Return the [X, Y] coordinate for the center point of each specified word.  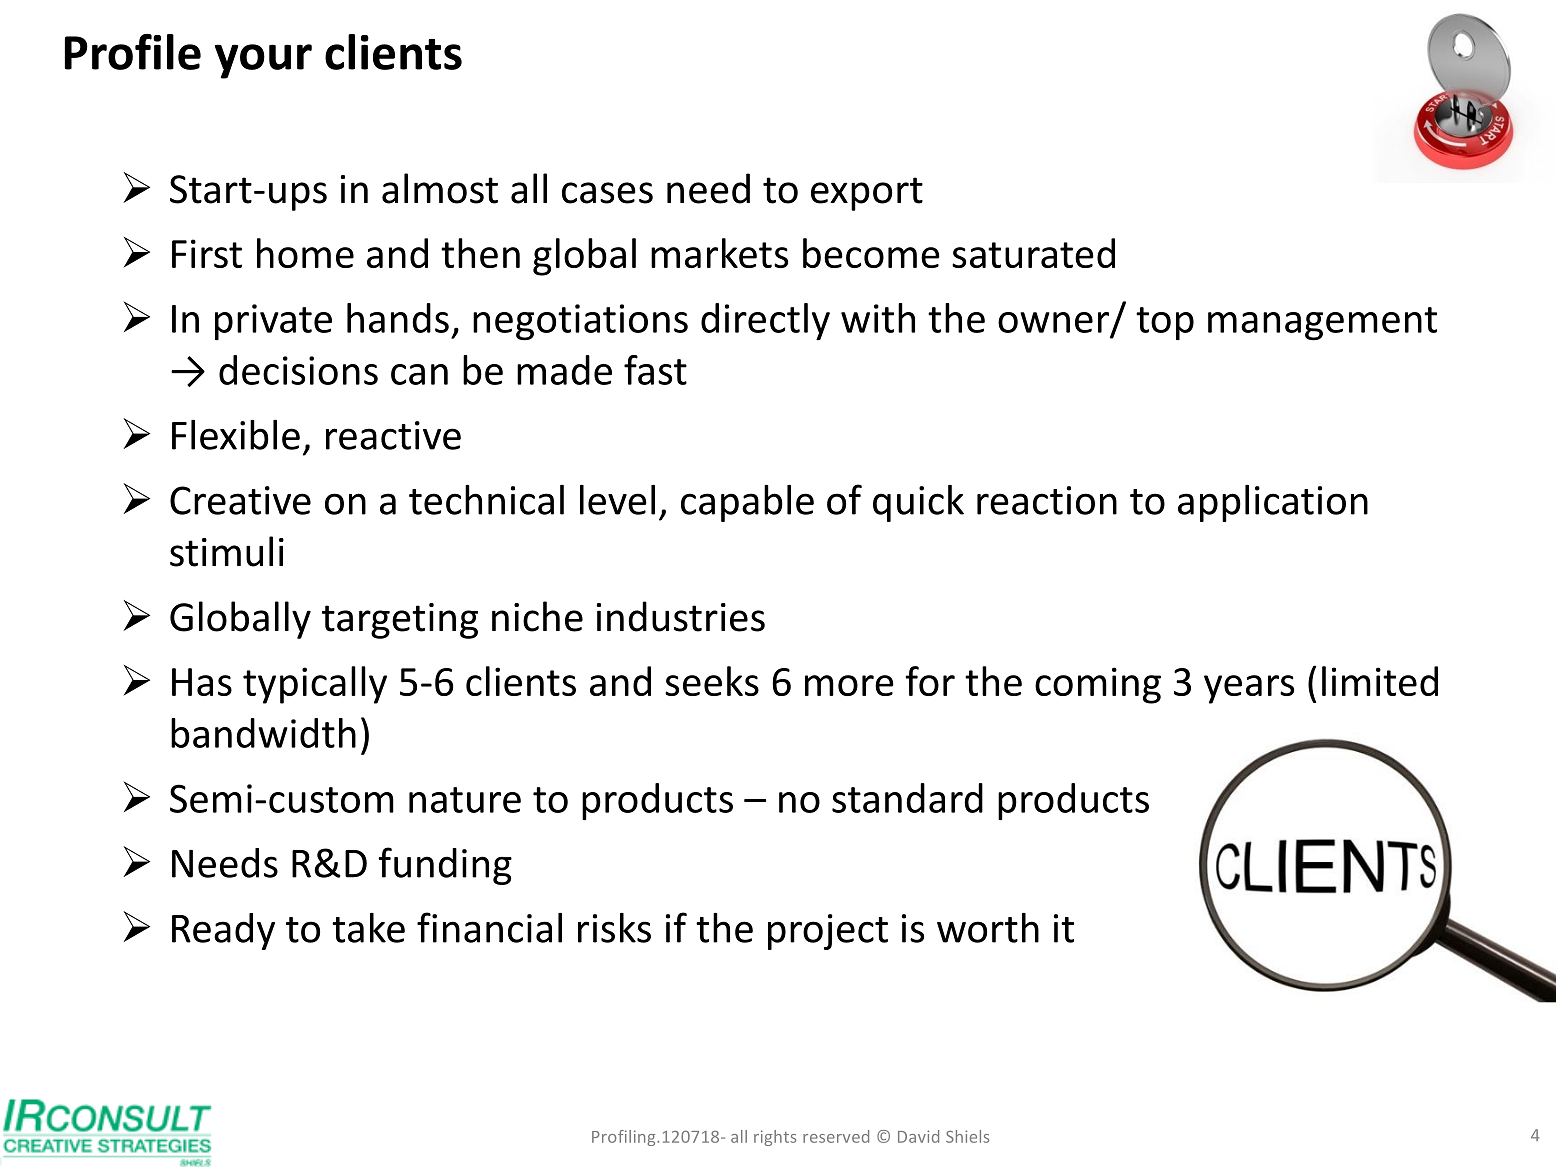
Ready [223, 931]
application [1273, 503]
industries [681, 616]
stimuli [227, 551]
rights [775, 1138]
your [263, 61]
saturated [1033, 253]
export [867, 194]
